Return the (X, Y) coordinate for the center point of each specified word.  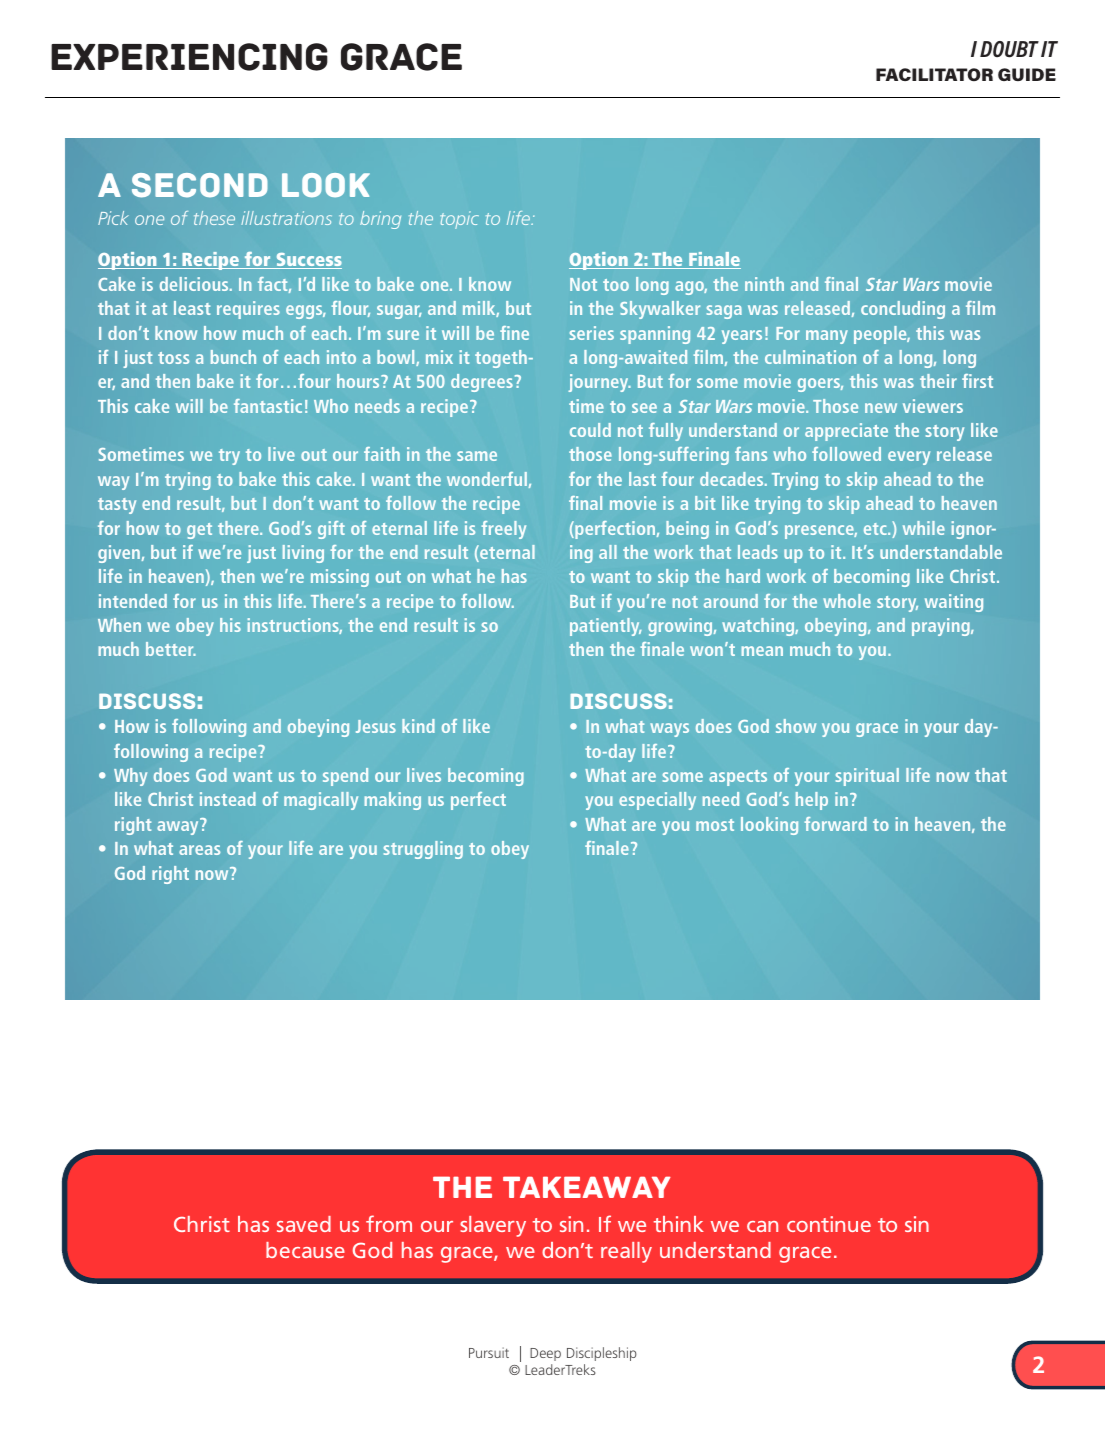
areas (199, 850)
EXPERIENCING (189, 57)
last (642, 479)
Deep (545, 1354)
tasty (117, 506)
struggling (423, 850)
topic (459, 220)
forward (835, 824)
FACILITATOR (934, 74)
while (924, 528)
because (305, 1250)
